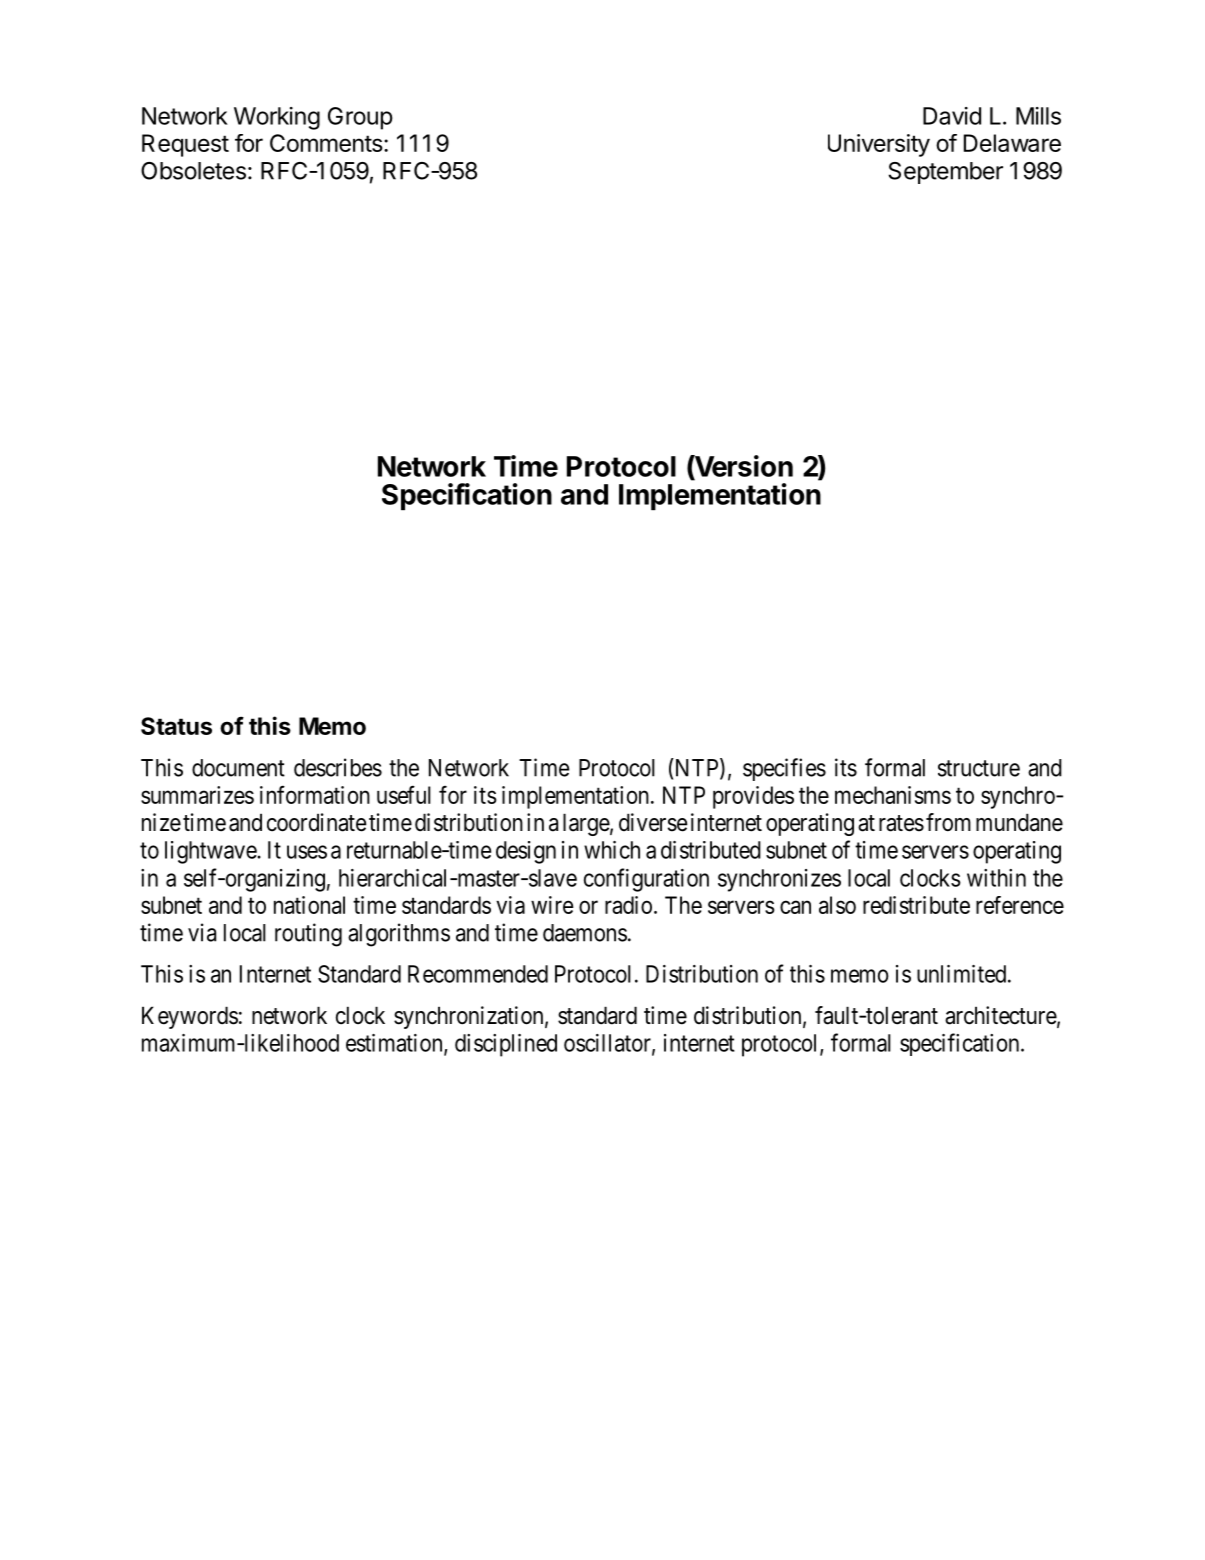 This screenshot has height=1560, width=1205. Describe the element at coordinates (506, 1045) in the screenshot. I see `disciplined` at that location.
